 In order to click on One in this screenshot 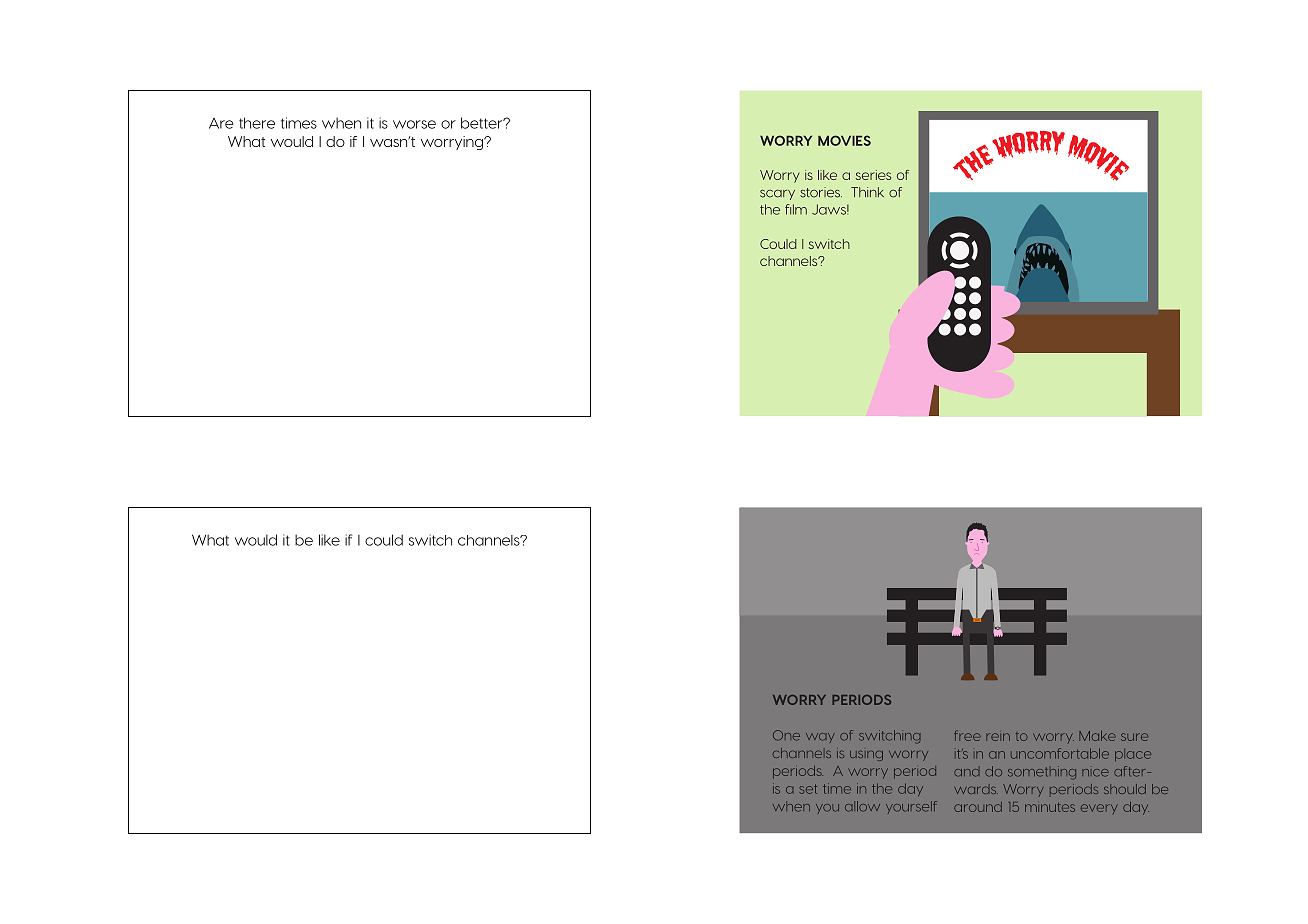, I will do `click(786, 735)`.
